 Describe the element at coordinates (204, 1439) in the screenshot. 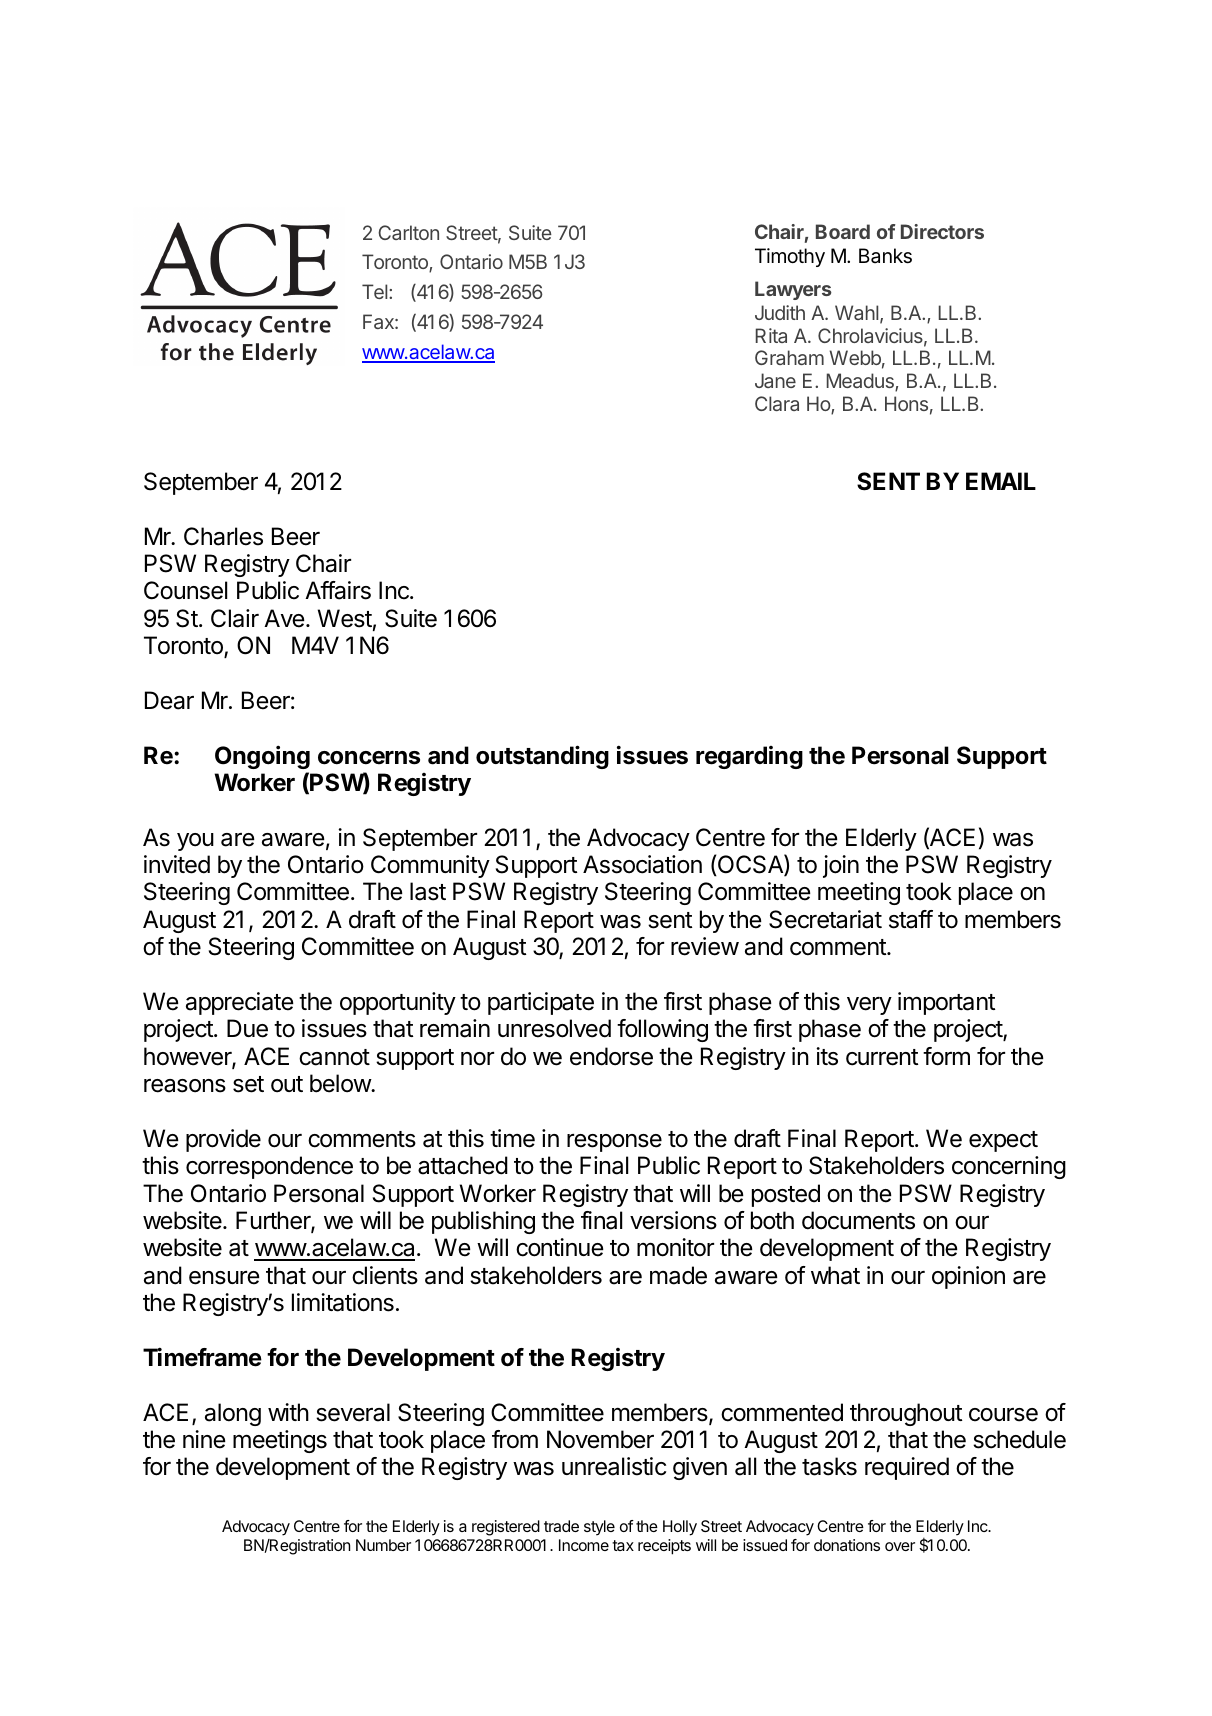

I see `nine` at that location.
